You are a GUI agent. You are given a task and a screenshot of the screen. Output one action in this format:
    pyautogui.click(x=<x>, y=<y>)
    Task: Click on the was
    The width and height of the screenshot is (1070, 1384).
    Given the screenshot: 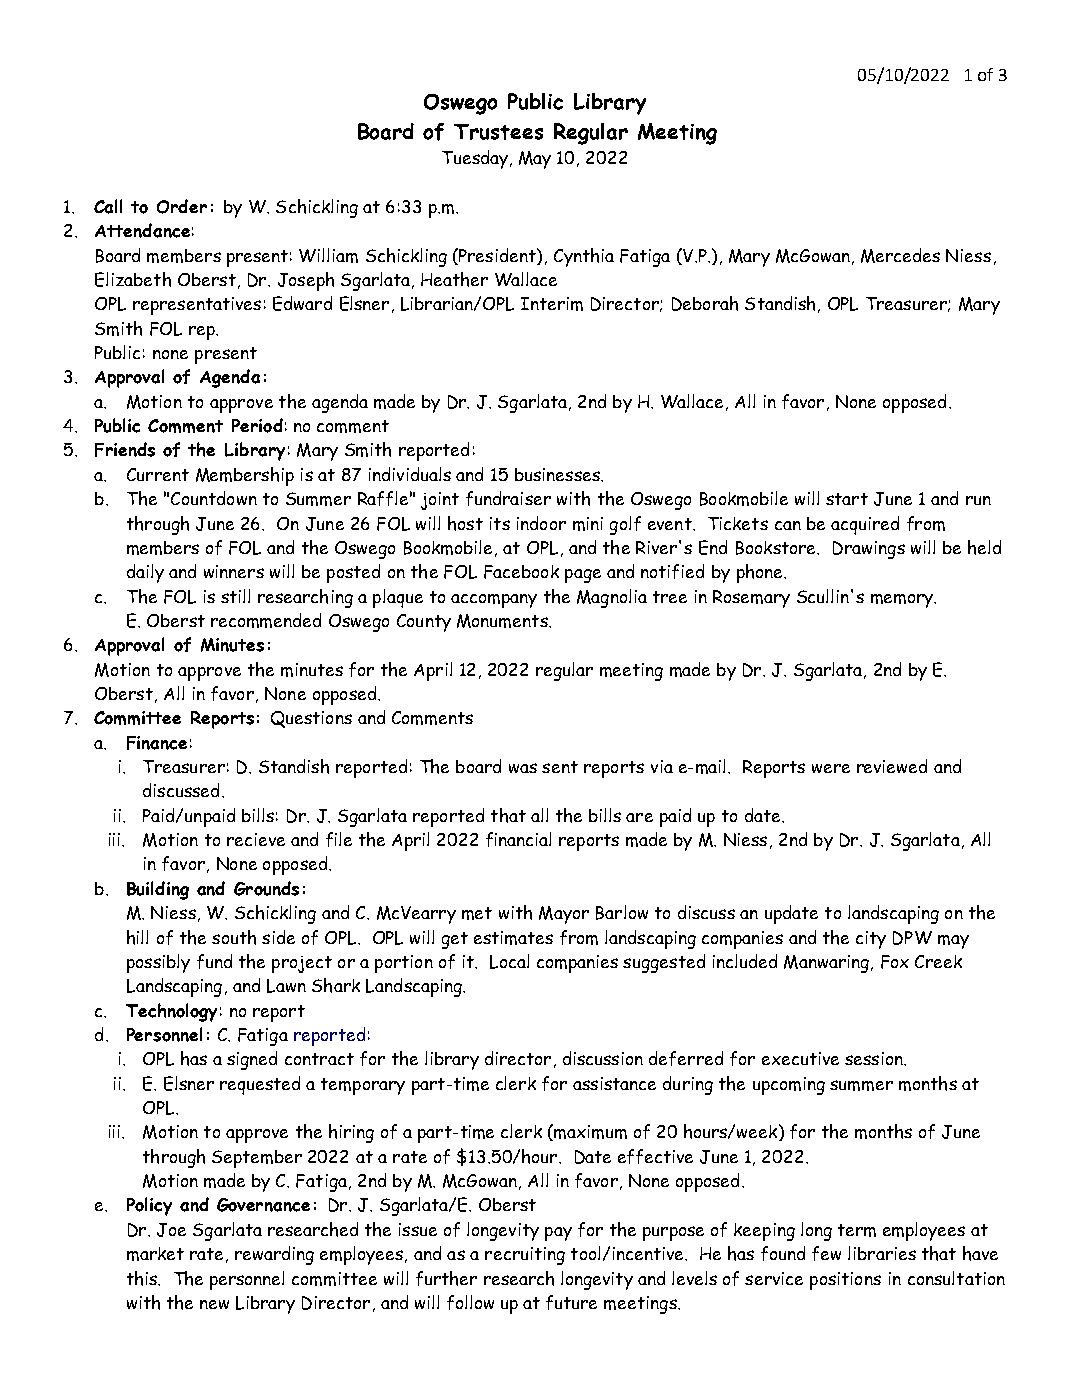 What is the action you would take?
    pyautogui.click(x=523, y=768)
